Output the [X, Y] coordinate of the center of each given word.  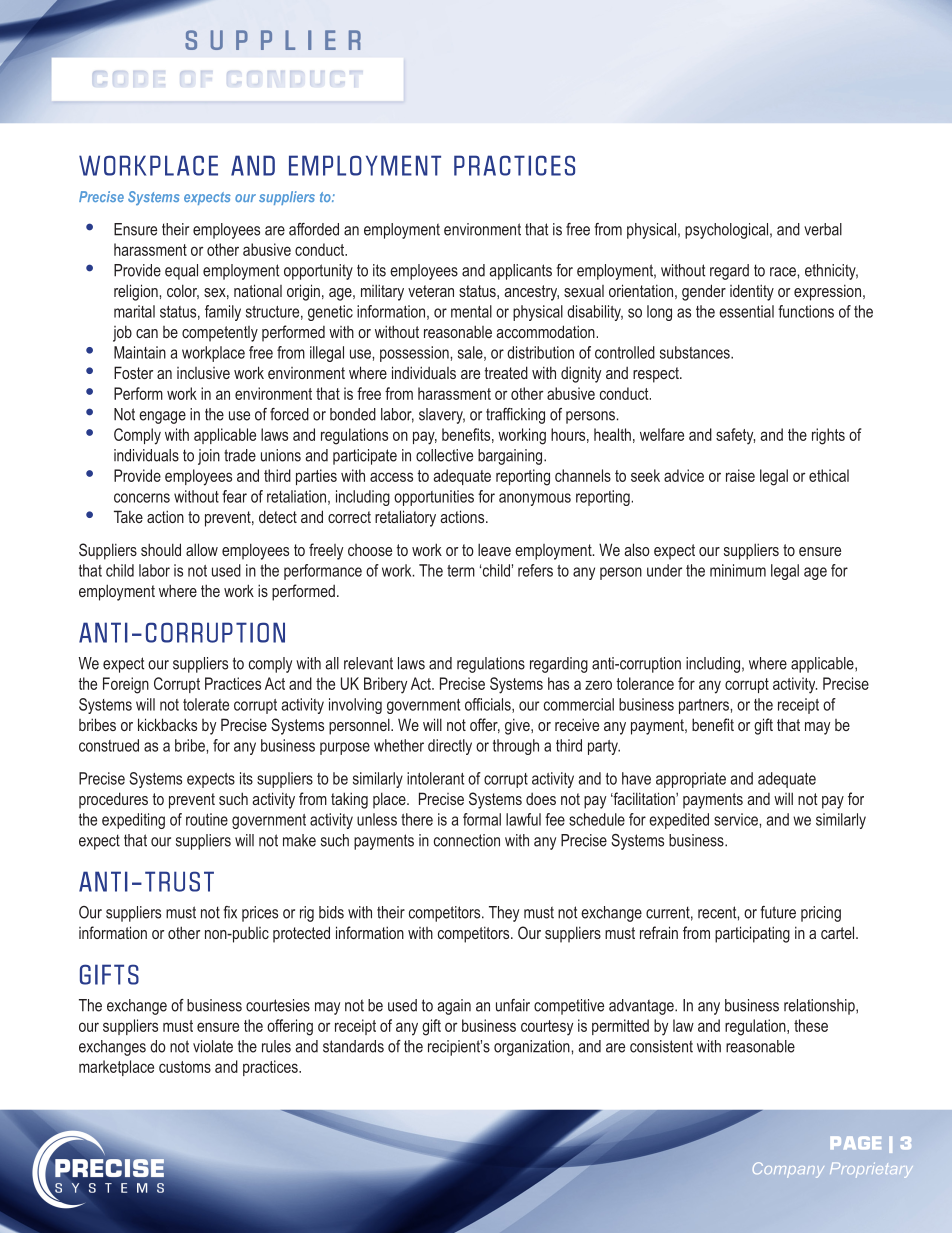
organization [533, 1048]
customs [185, 1067]
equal [181, 272]
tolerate [206, 704]
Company [788, 1170]
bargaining [511, 457]
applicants [521, 272]
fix [230, 912]
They [504, 914]
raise [740, 475]
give [518, 726]
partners [705, 706]
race [784, 272]
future [778, 912]
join [209, 457]
